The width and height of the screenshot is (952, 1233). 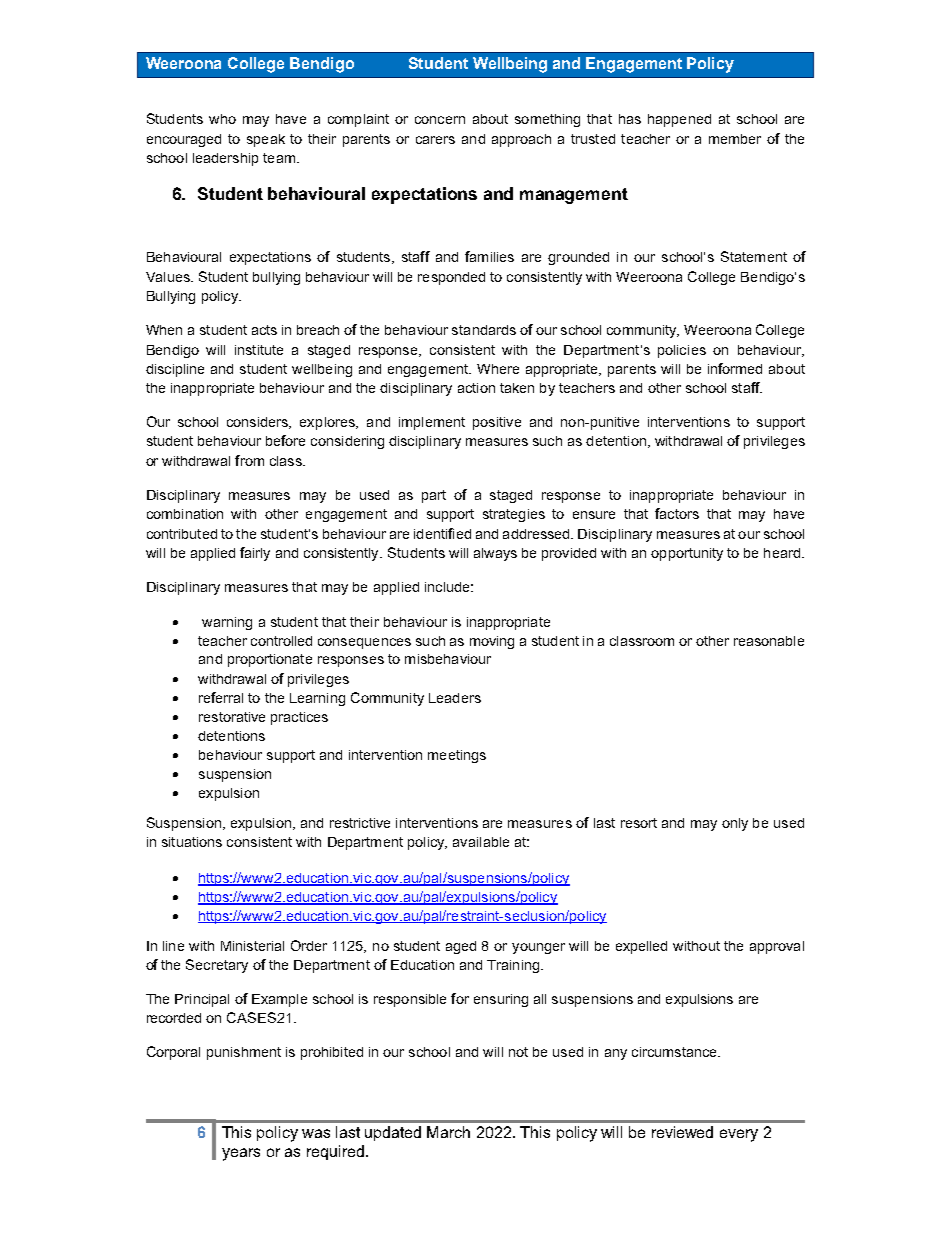 I want to click on speak, so click(x=266, y=140).
